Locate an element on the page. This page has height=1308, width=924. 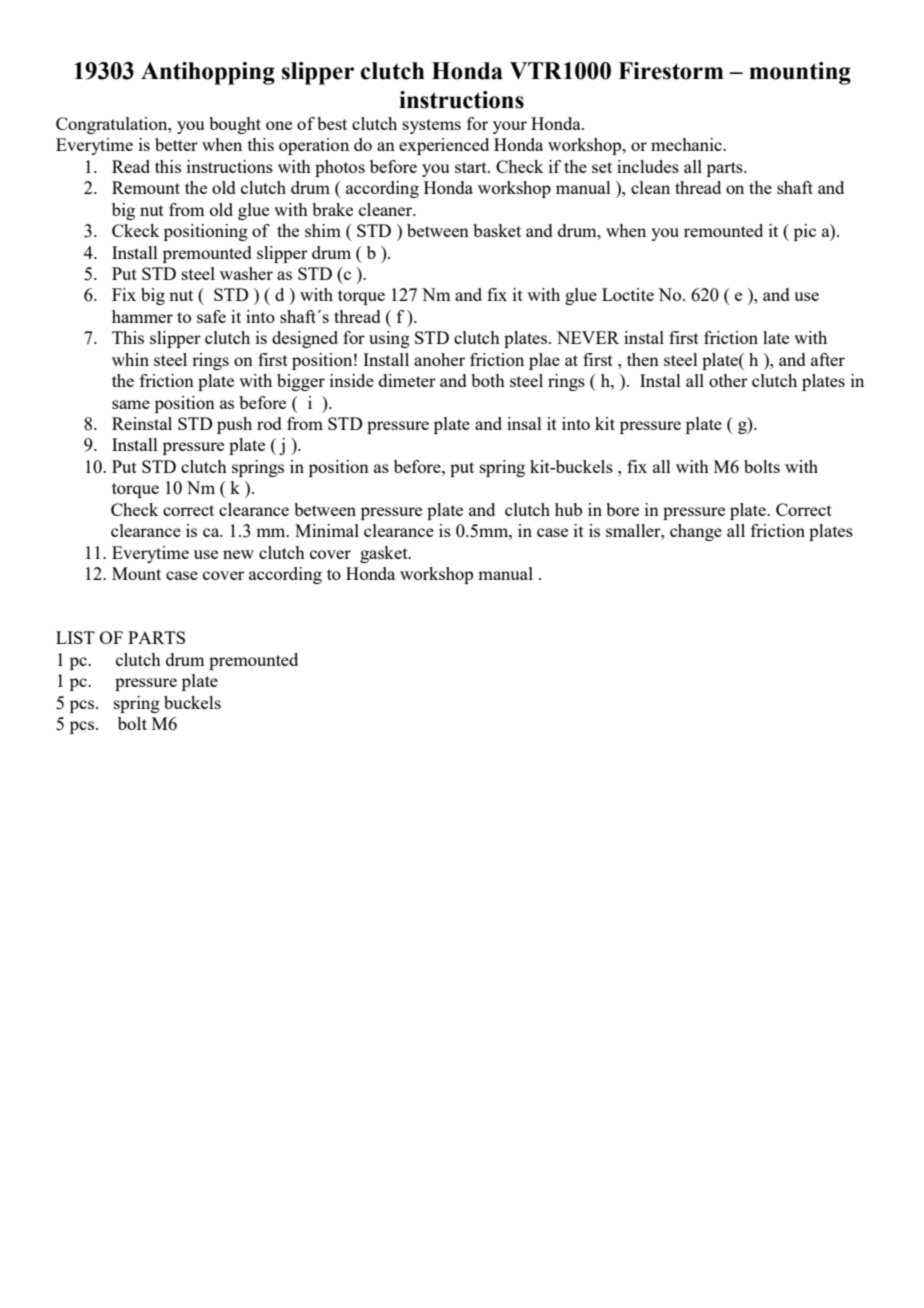
LIST is located at coordinates (75, 637).
